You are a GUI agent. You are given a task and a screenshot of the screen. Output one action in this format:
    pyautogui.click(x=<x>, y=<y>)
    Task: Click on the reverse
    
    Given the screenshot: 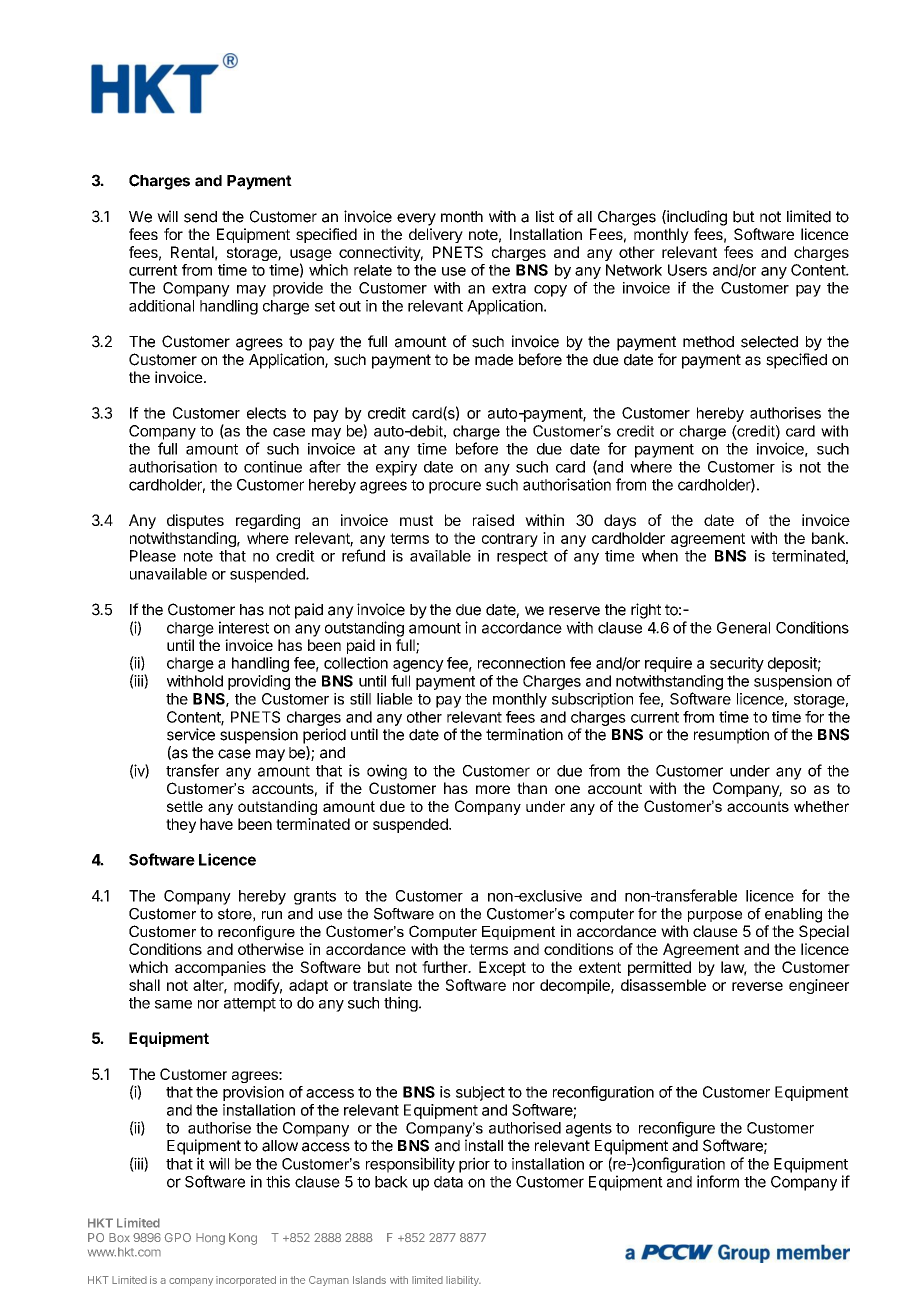 What is the action you would take?
    pyautogui.click(x=757, y=986)
